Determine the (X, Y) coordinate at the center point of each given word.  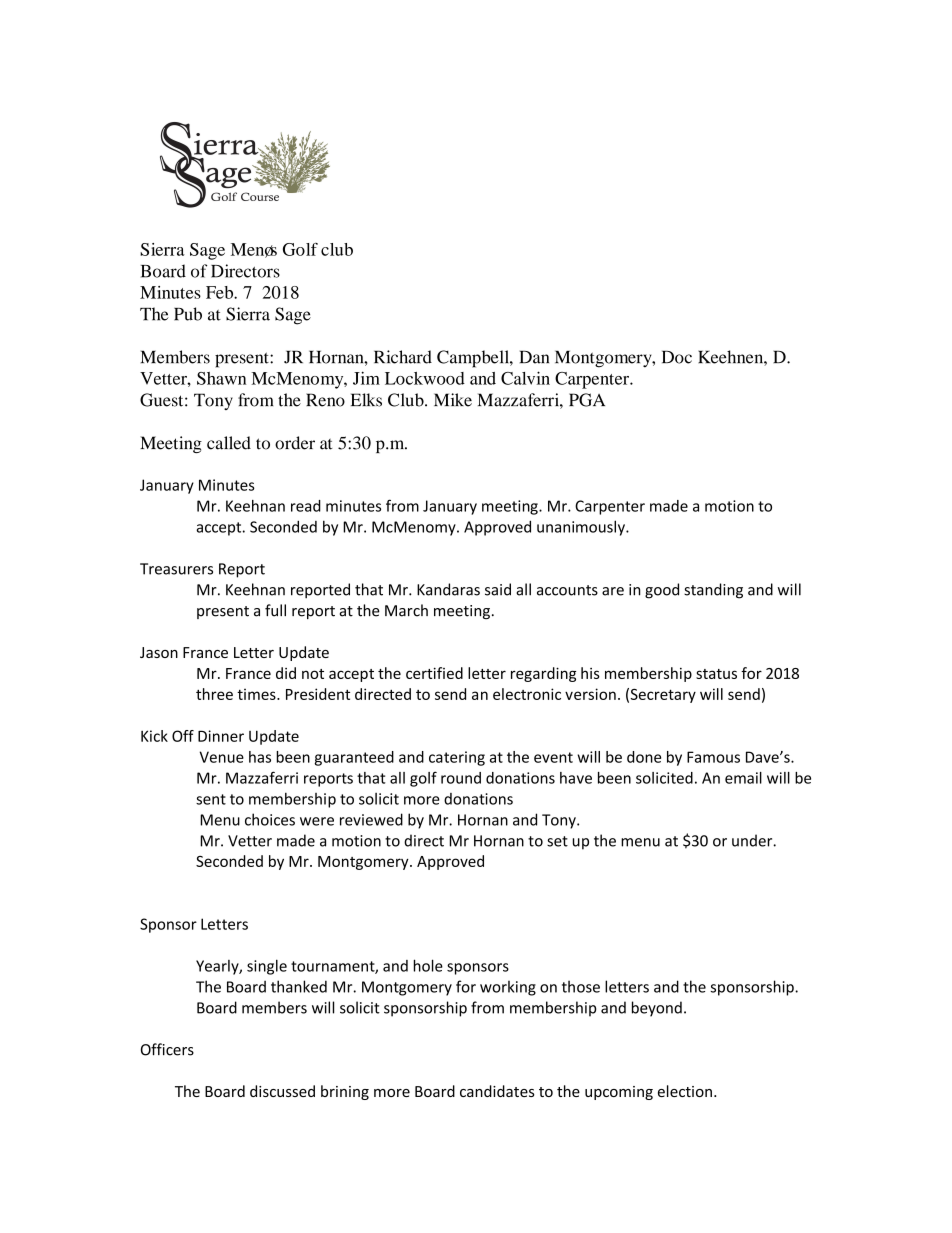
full (275, 610)
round (461, 778)
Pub (188, 314)
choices (270, 819)
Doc (677, 357)
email (743, 778)
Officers (167, 1049)
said (498, 589)
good (662, 591)
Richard (403, 357)
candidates (497, 1091)
